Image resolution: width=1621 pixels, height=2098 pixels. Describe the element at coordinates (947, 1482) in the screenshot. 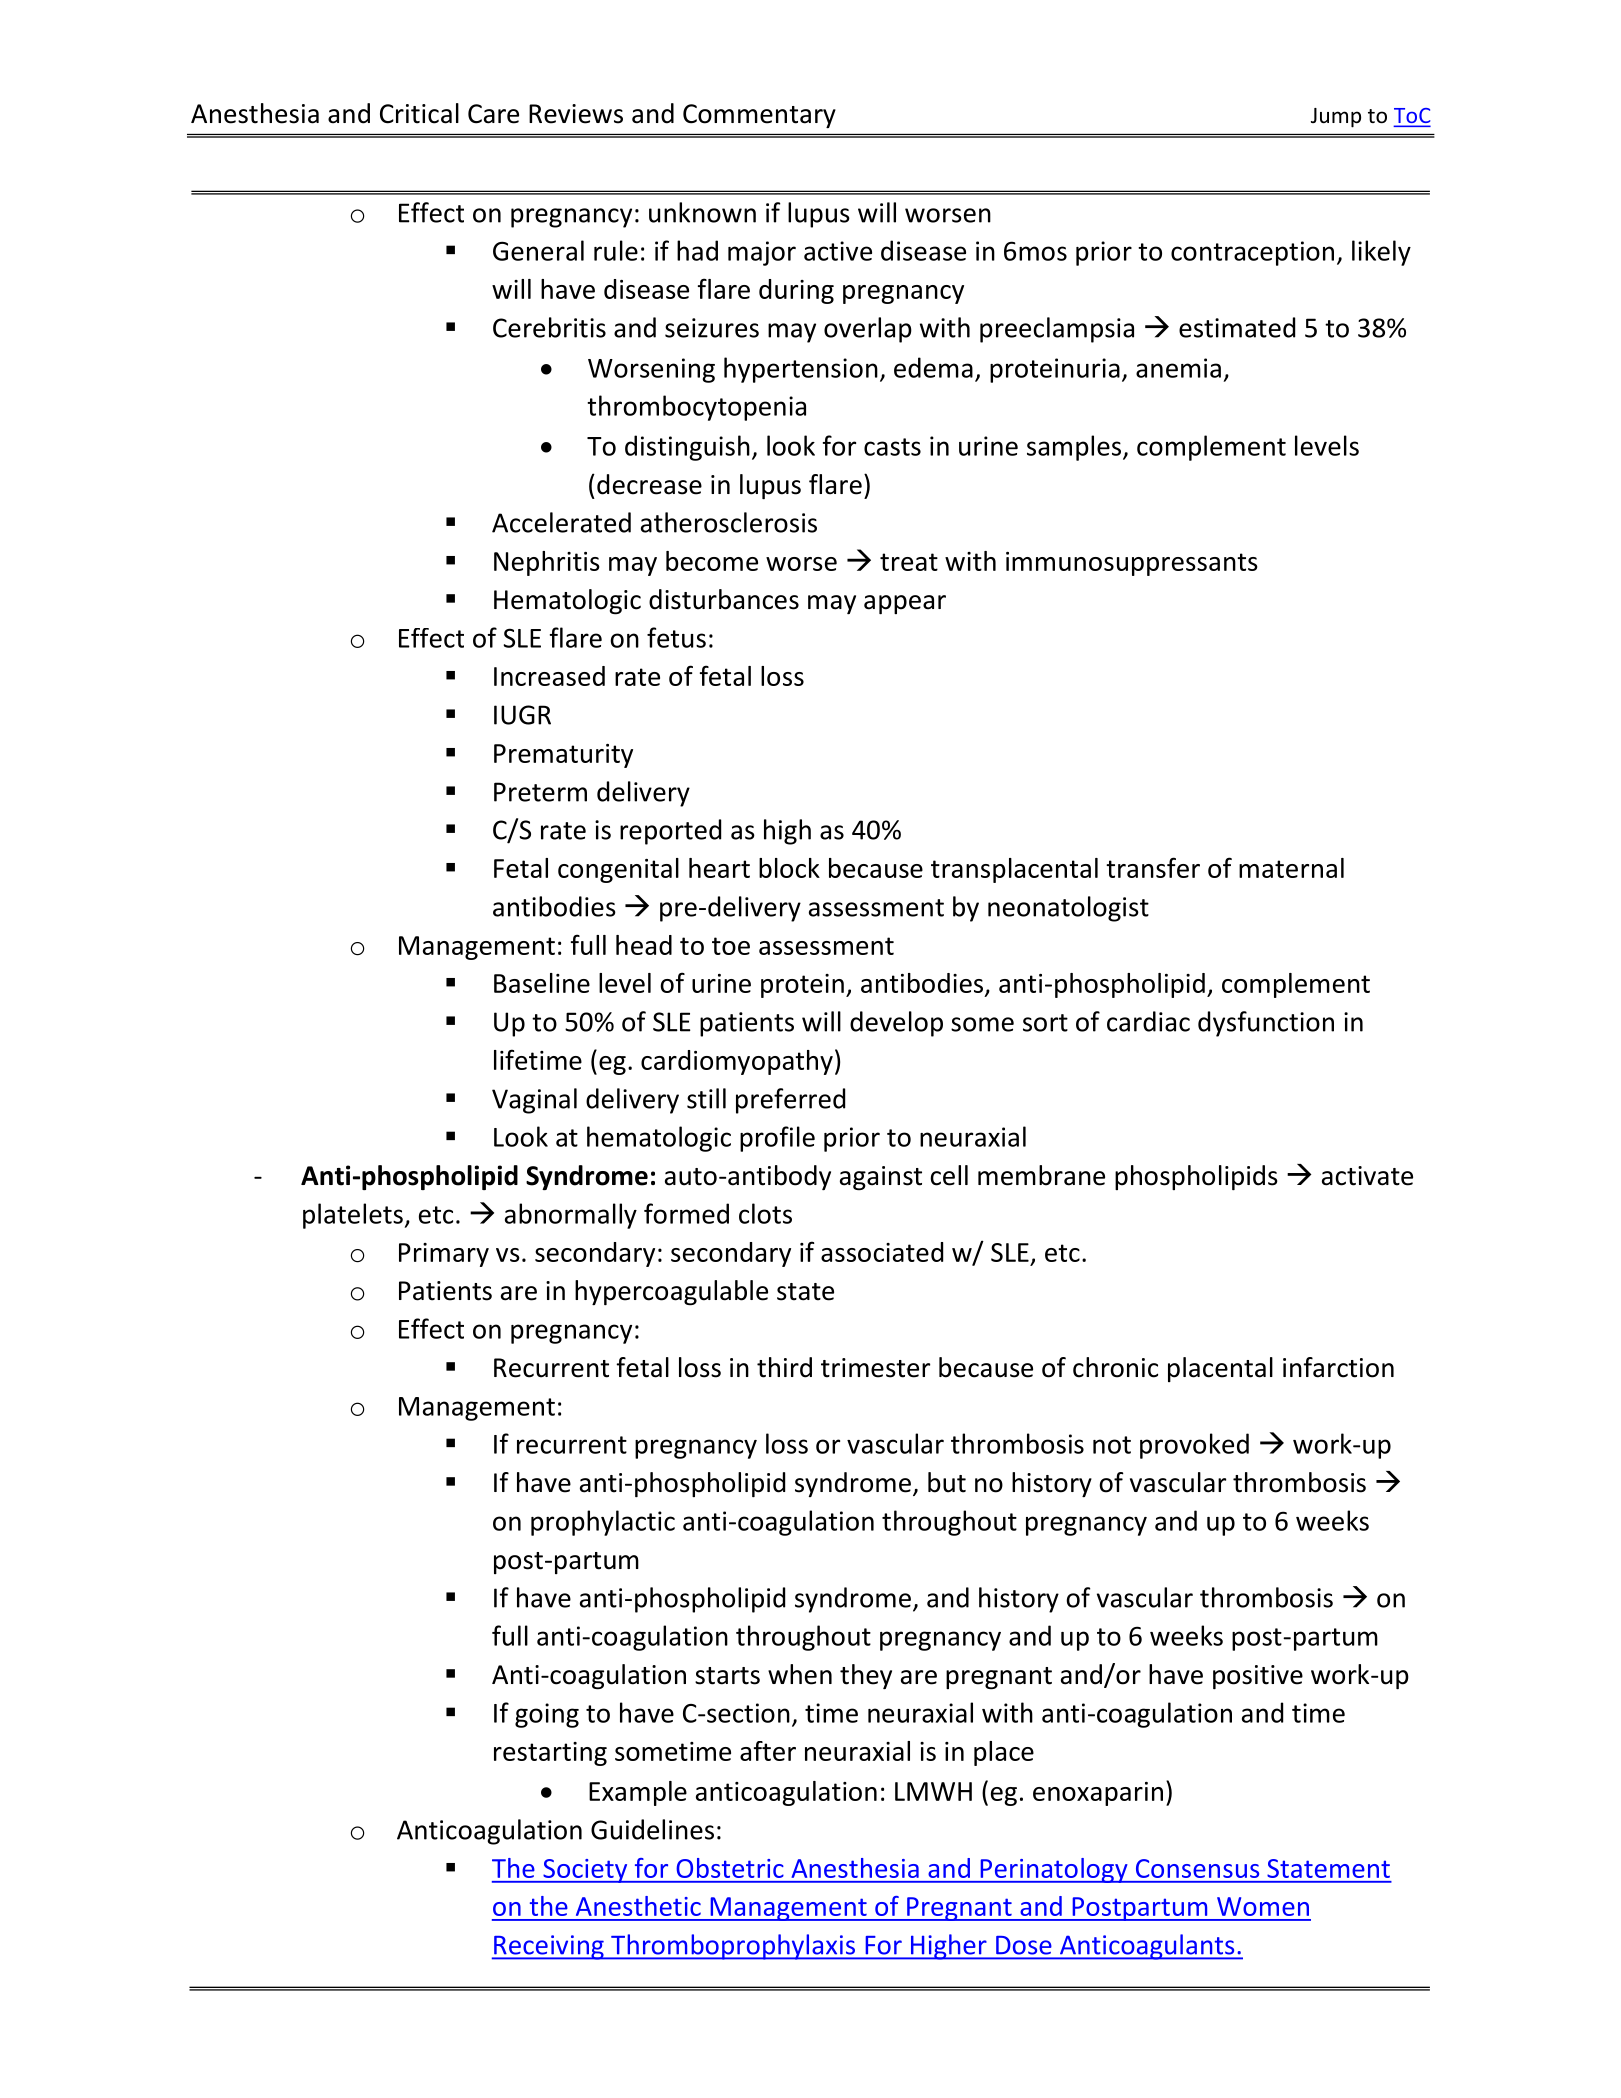

I see `but` at that location.
